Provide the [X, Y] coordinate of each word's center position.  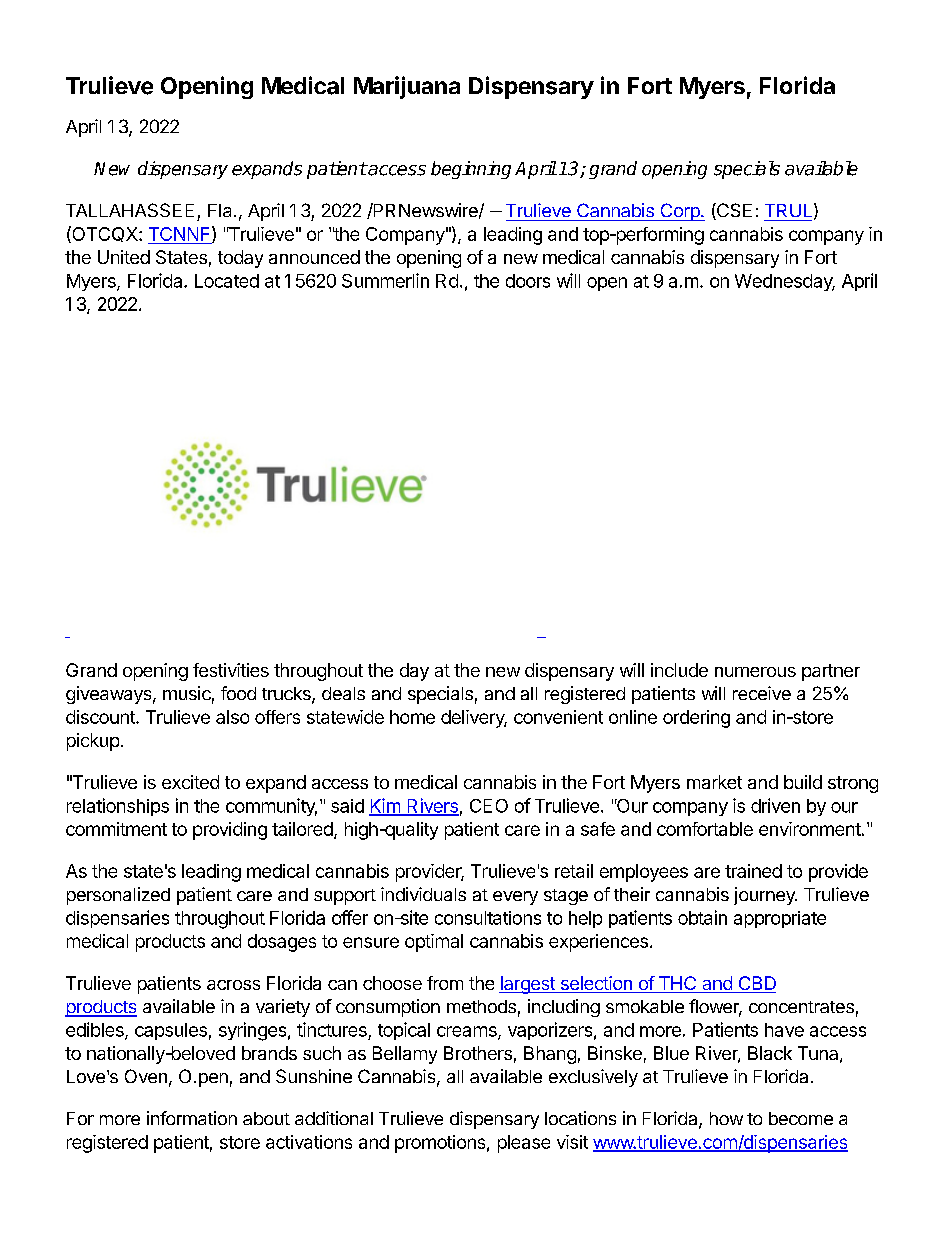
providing [230, 831]
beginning [471, 170]
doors [528, 281]
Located [227, 281]
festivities [231, 670]
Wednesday [785, 282]
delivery [474, 719]
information [192, 1118]
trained [753, 871]
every [515, 898]
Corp [680, 212]
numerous [755, 672]
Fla [219, 210]
